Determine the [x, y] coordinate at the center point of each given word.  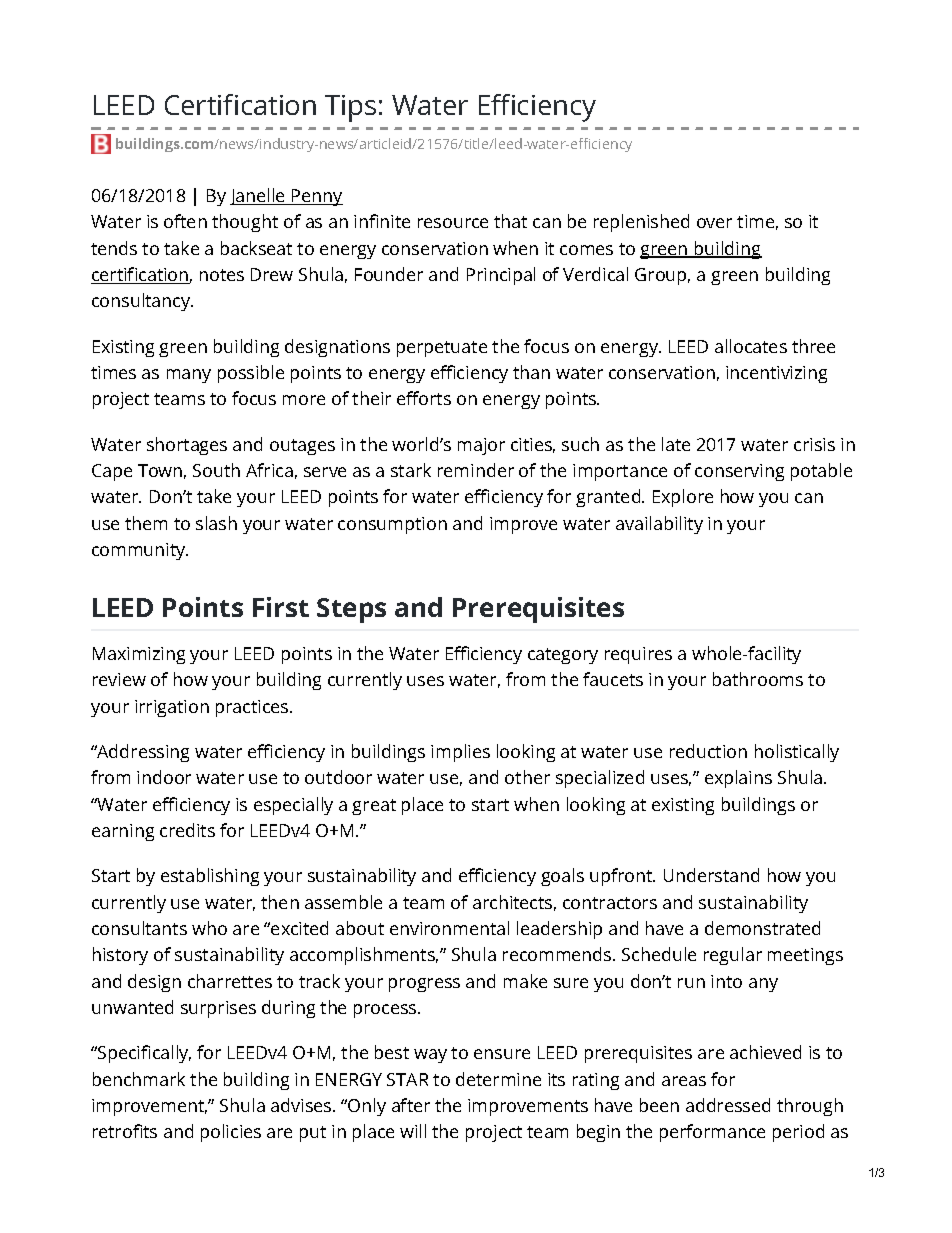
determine [498, 1079]
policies [231, 1133]
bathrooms [758, 679]
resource [453, 223]
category [563, 656]
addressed [728, 1105]
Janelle [258, 196]
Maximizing [139, 655]
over [714, 223]
